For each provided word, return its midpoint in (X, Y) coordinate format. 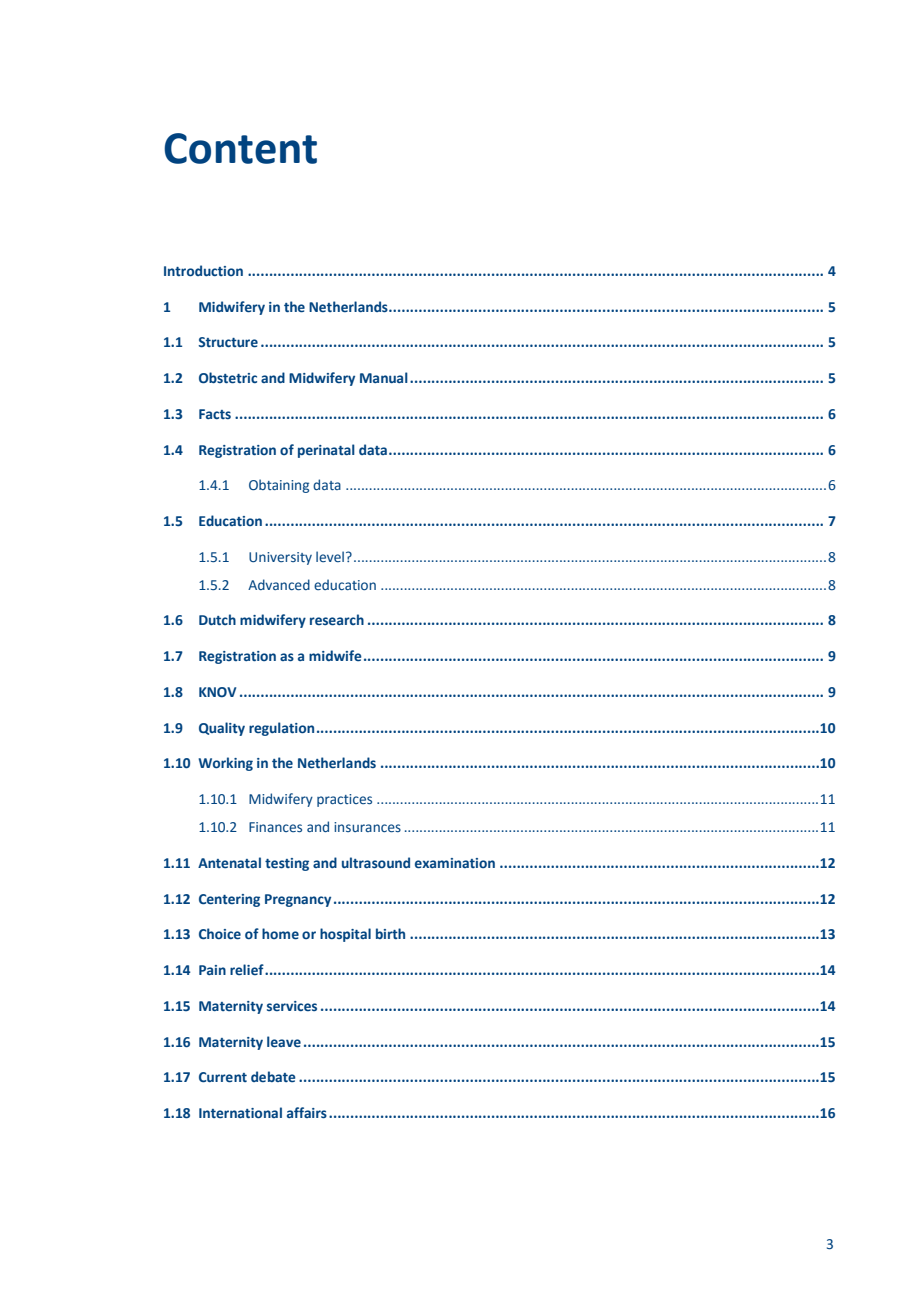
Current (223, 1077)
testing (287, 864)
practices (344, 800)
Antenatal (229, 862)
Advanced (279, 584)
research (337, 620)
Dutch (217, 619)
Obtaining (279, 486)
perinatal (326, 451)
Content (240, 148)
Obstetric (228, 378)
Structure (228, 342)
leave (284, 1042)
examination (455, 863)
